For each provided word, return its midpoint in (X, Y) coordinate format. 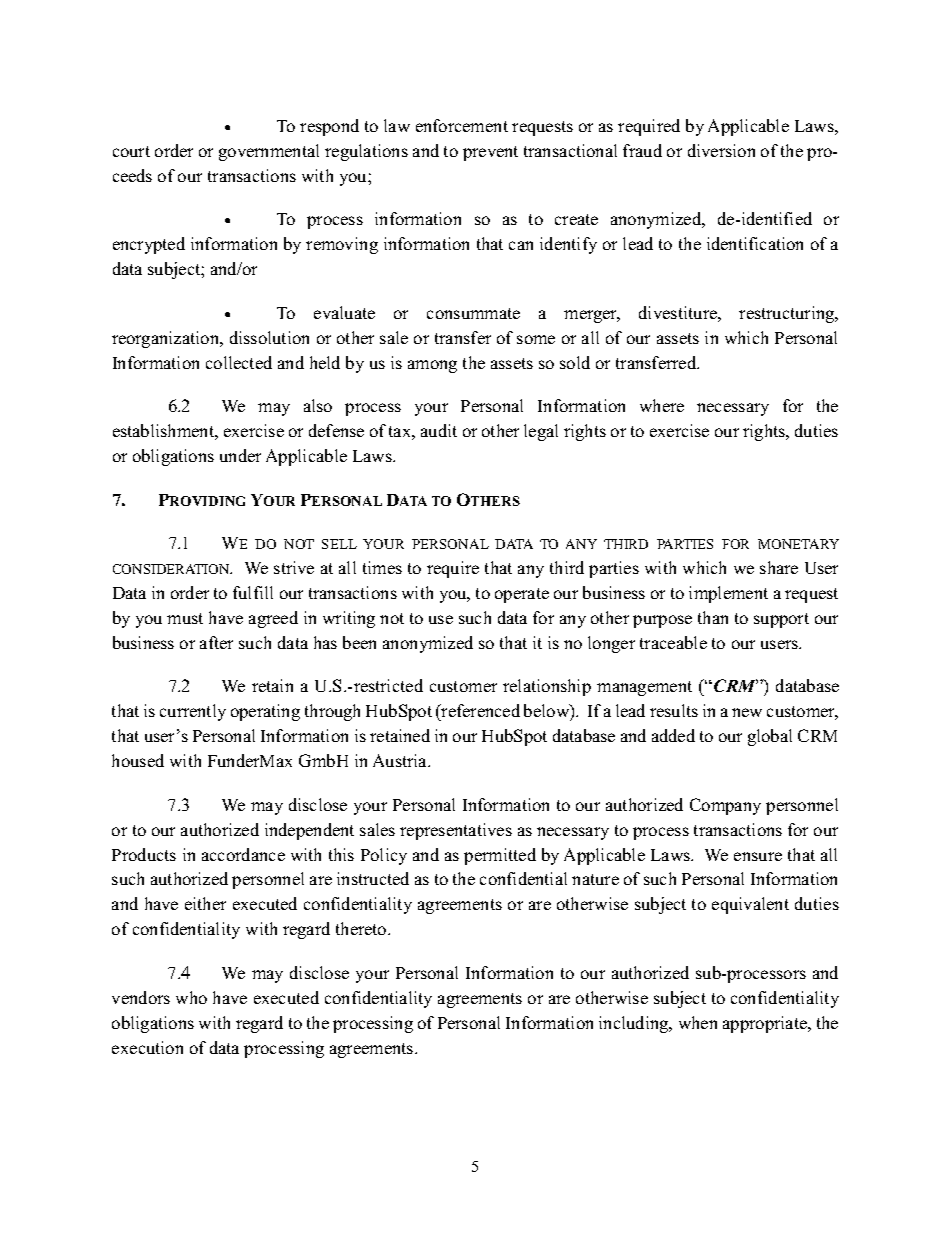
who (191, 997)
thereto (362, 928)
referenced (480, 710)
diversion (721, 150)
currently (193, 712)
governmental (269, 152)
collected (239, 362)
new (747, 712)
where (662, 405)
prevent (490, 153)
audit (439, 430)
